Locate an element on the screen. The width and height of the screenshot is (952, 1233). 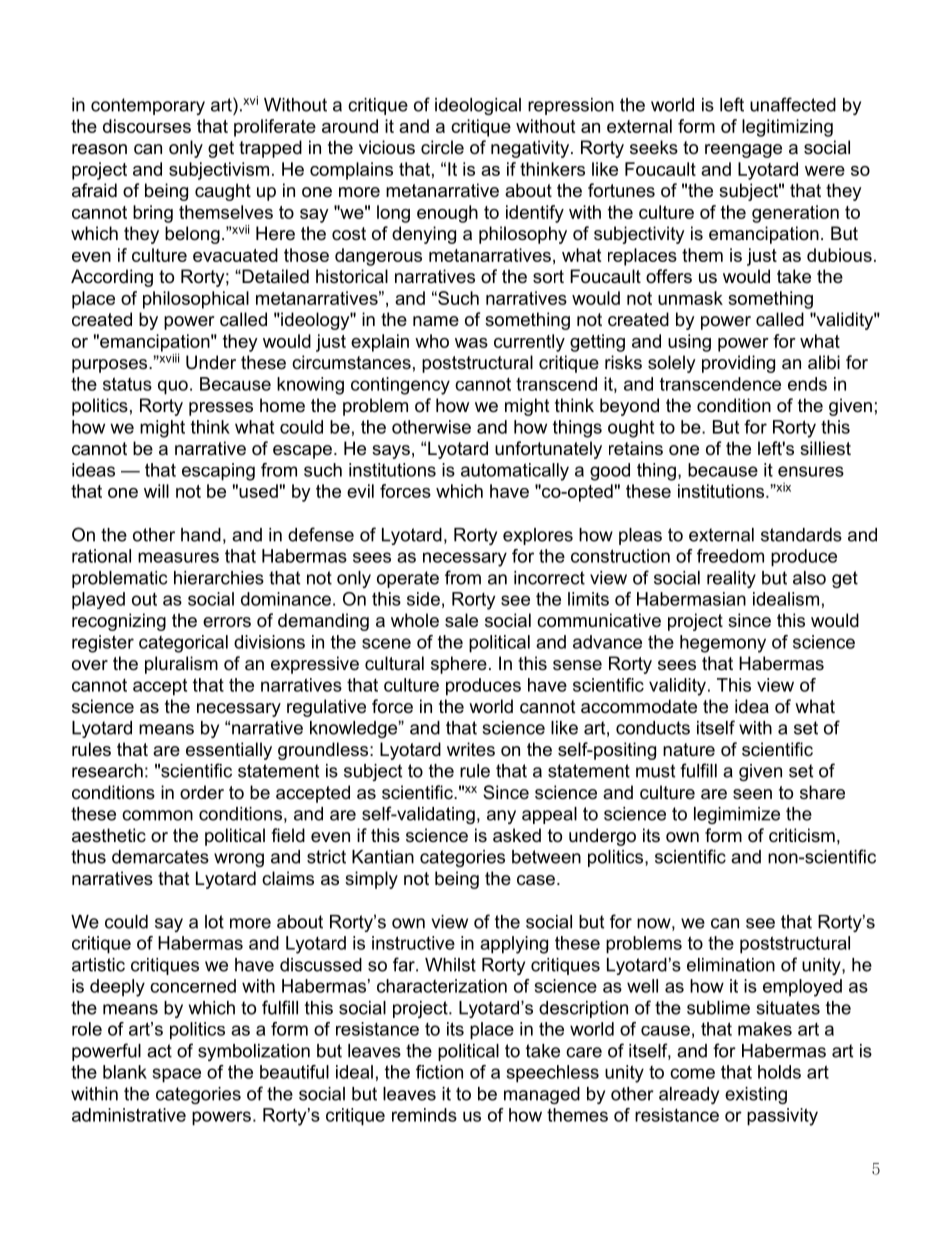
circle is located at coordinates (442, 147).
